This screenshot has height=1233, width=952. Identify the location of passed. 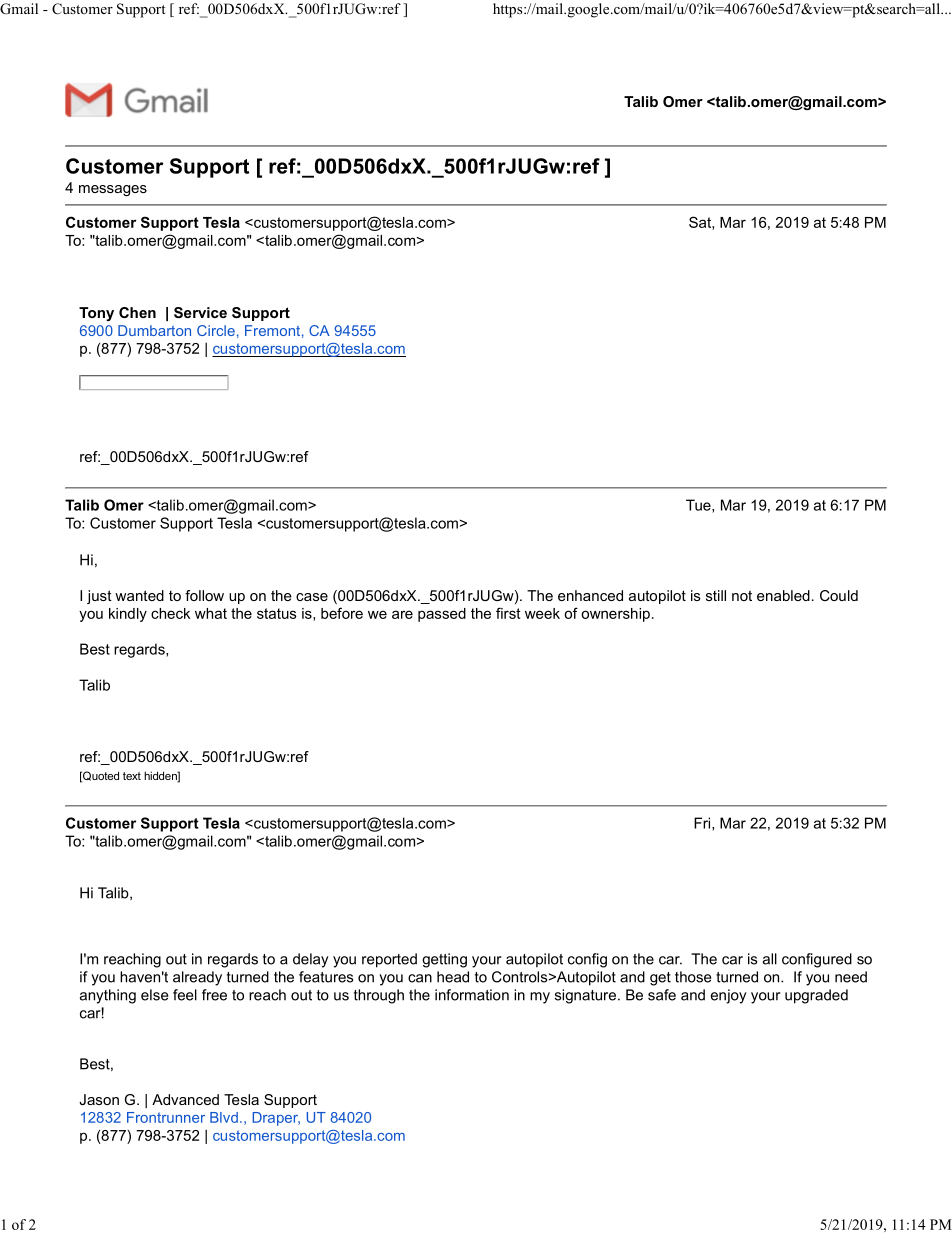
(442, 615).
